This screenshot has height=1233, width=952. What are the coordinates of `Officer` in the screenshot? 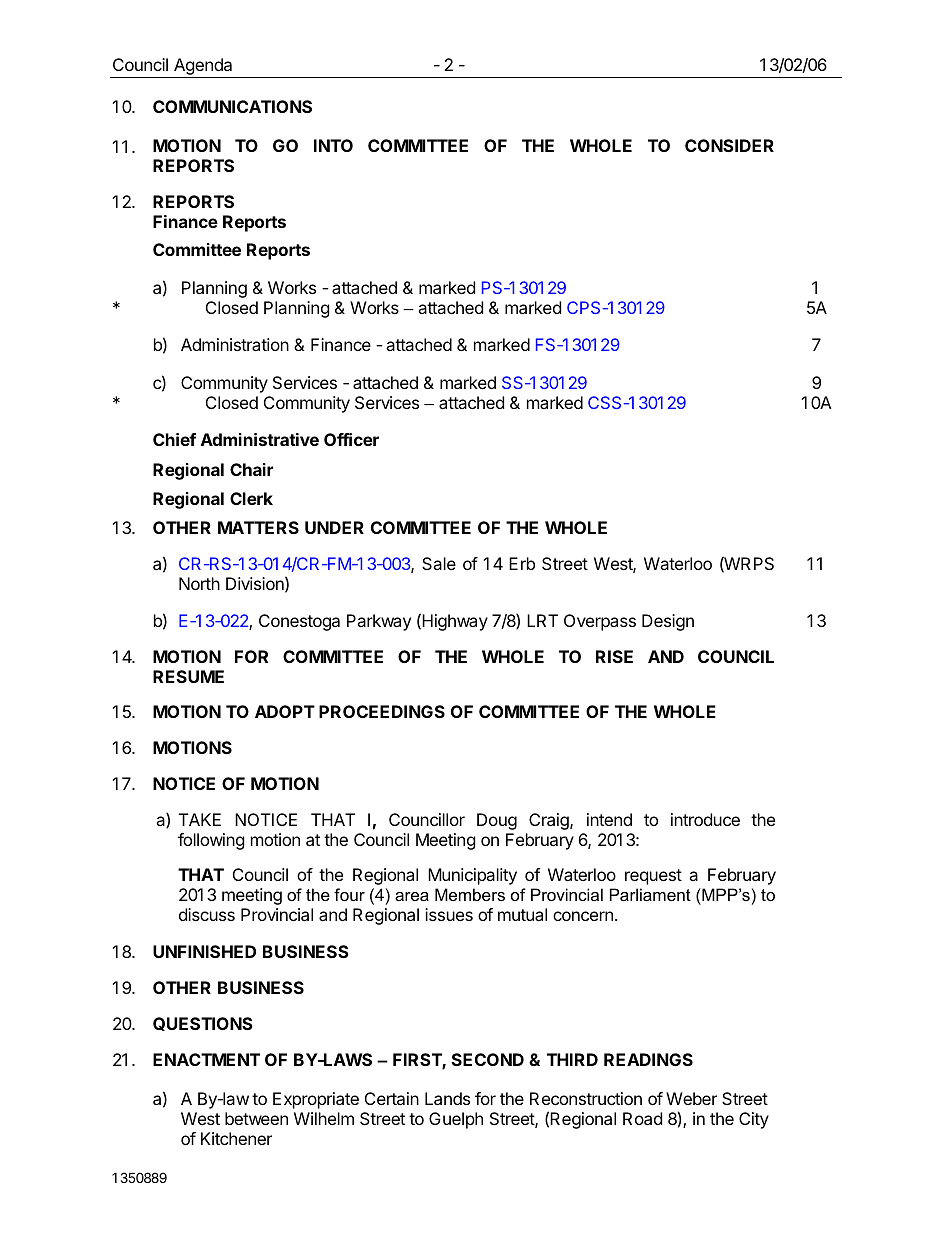 It's located at (351, 439).
